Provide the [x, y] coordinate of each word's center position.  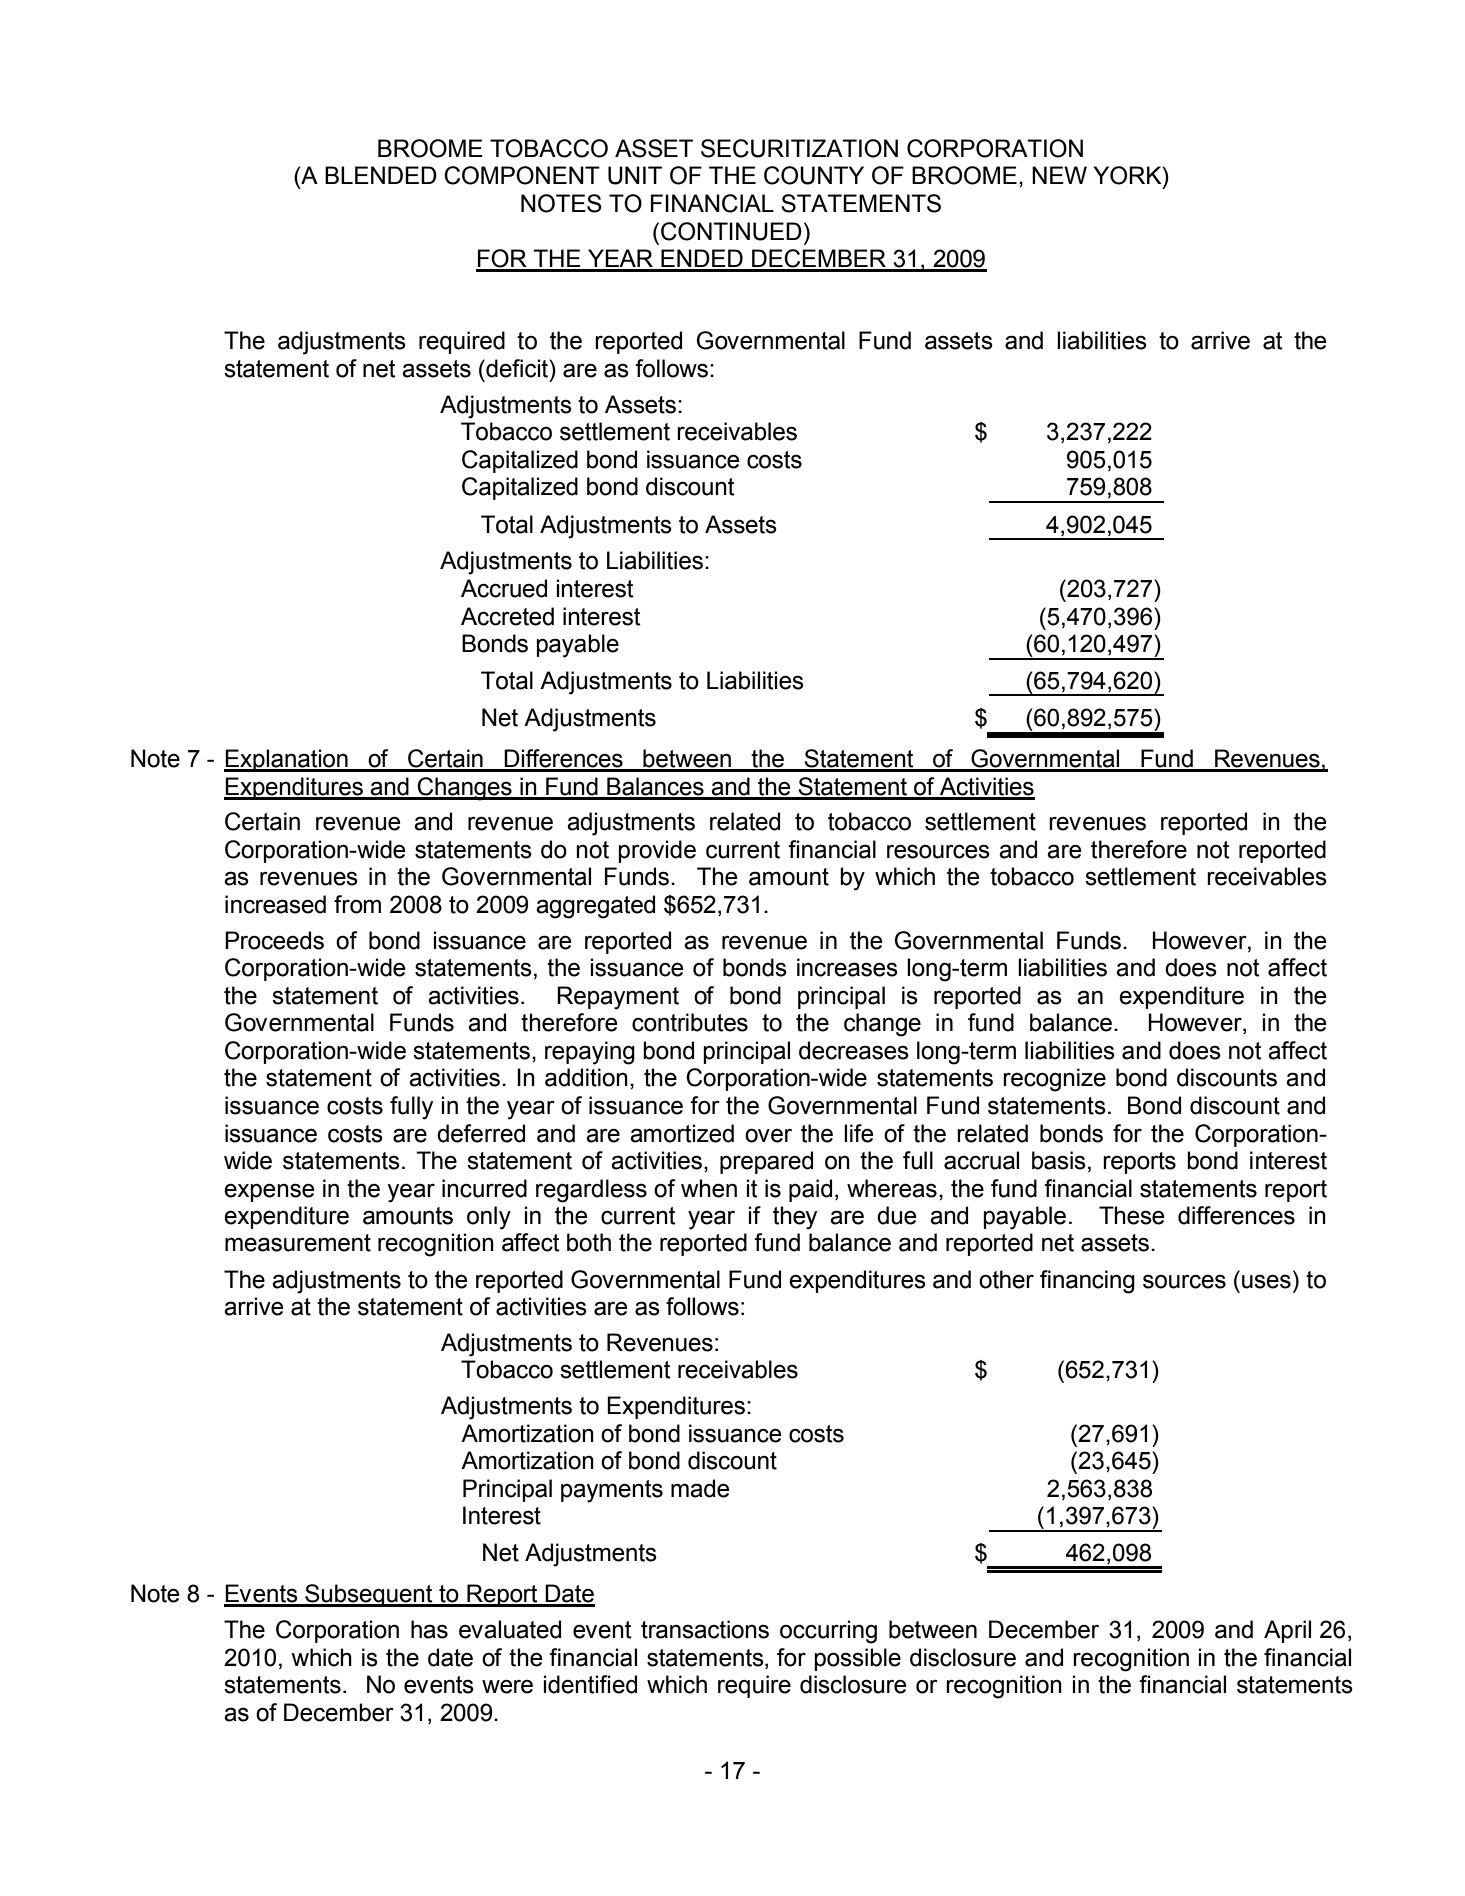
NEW [1059, 175]
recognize [1054, 1080]
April [1287, 1631]
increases [847, 967]
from [357, 904]
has [429, 1629]
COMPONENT [522, 175]
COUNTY [814, 175]
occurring [828, 1632]
